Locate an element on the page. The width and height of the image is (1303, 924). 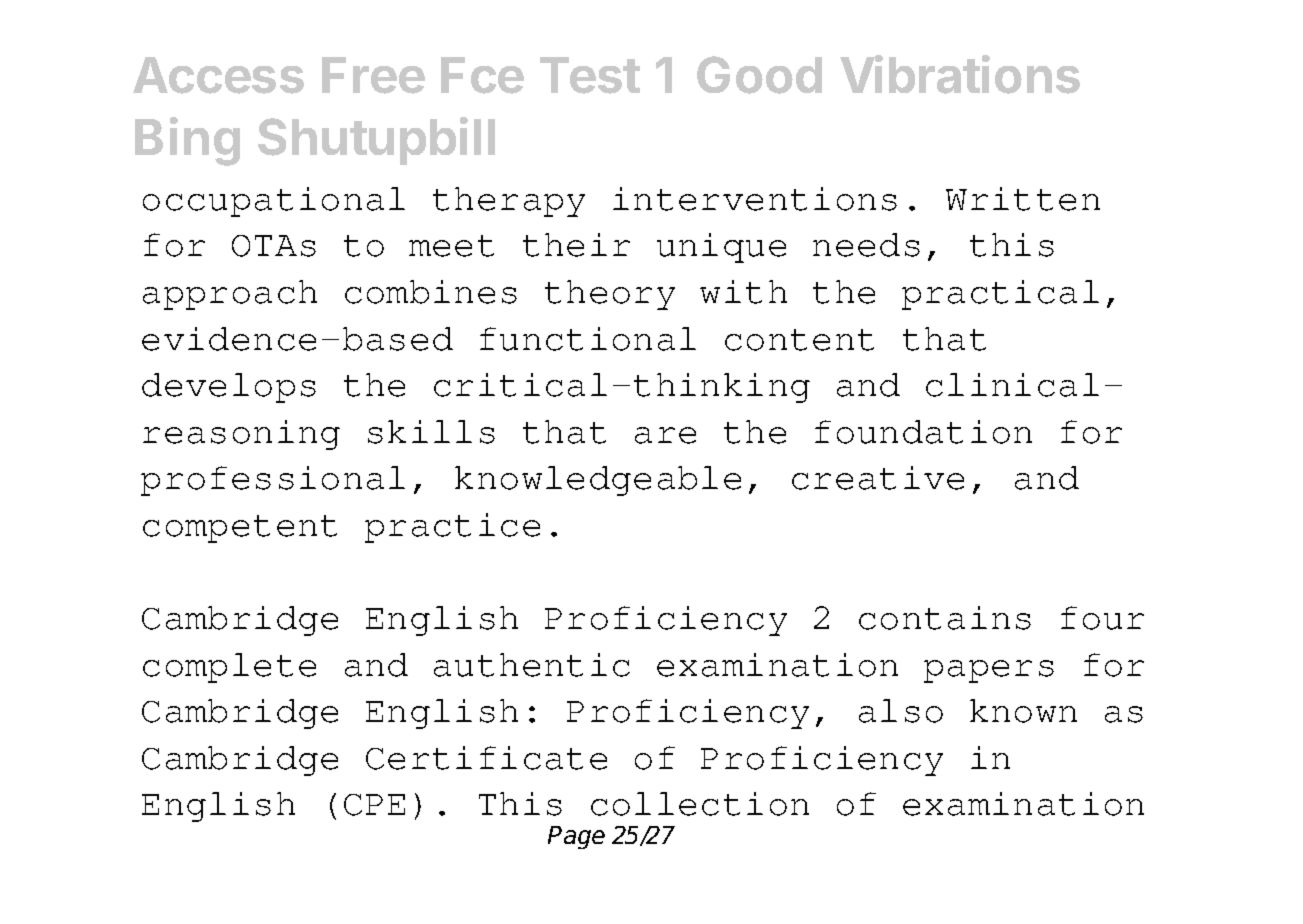
Written is located at coordinates (1023, 199).
